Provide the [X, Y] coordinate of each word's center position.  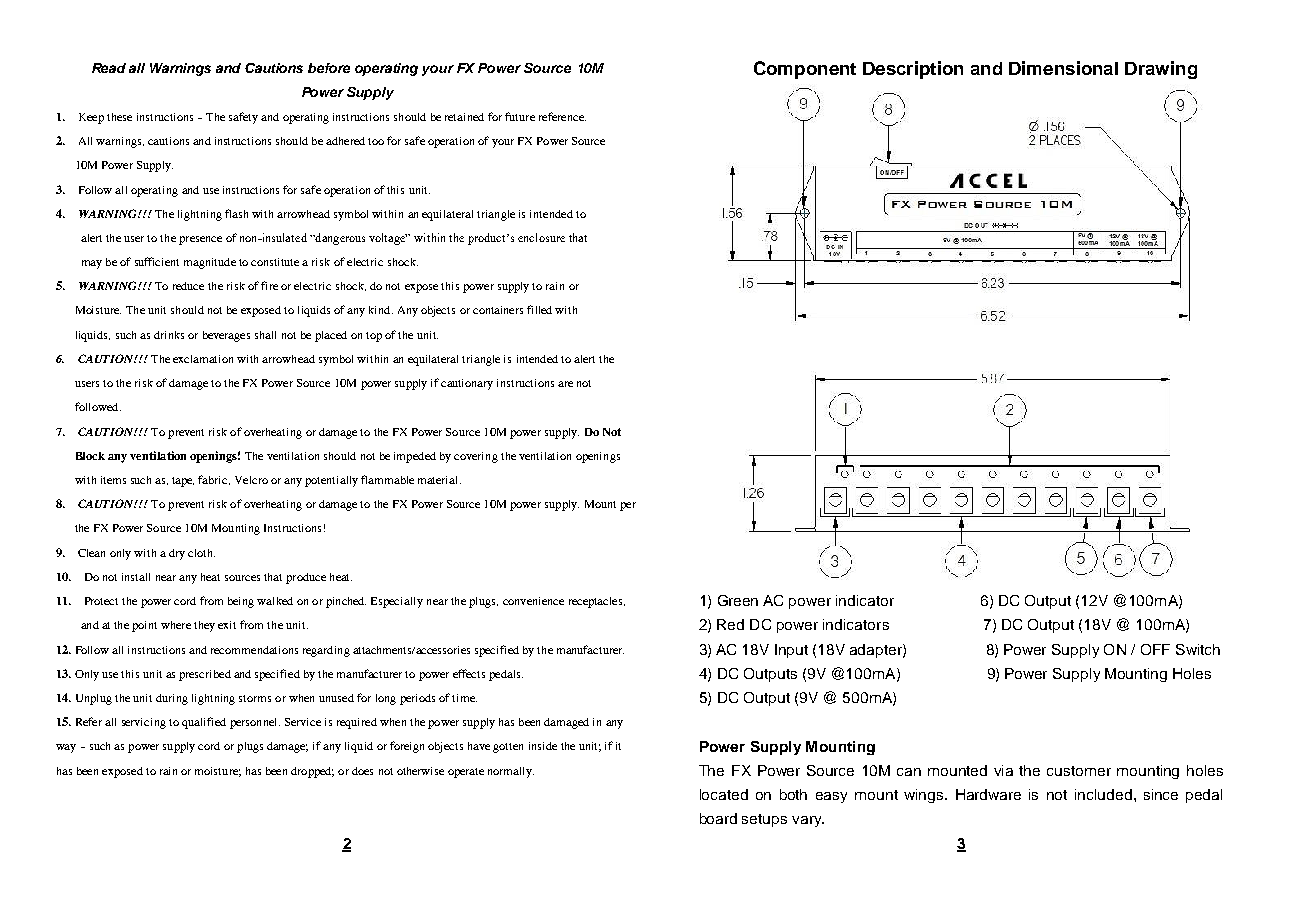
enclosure [541, 237]
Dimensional [1063, 68]
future [520, 116]
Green [738, 600]
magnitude [210, 263]
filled [539, 309]
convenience [533, 601]
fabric [214, 480]
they [204, 626]
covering [476, 457]
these [119, 117]
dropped [312, 772]
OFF [1155, 649]
